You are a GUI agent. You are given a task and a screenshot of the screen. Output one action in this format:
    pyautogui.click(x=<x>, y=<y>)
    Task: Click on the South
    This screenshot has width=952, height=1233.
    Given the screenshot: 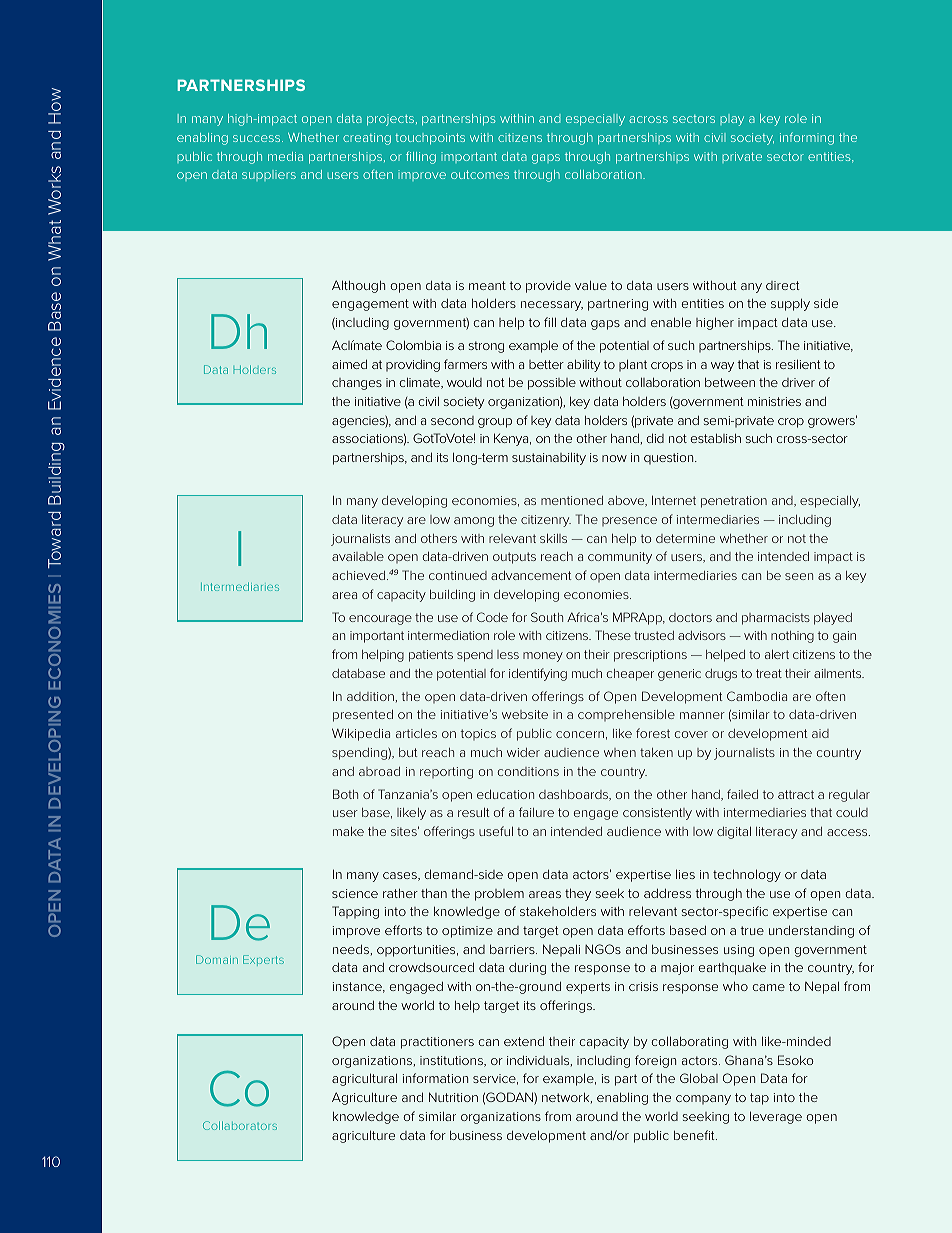 What is the action you would take?
    pyautogui.click(x=547, y=617)
